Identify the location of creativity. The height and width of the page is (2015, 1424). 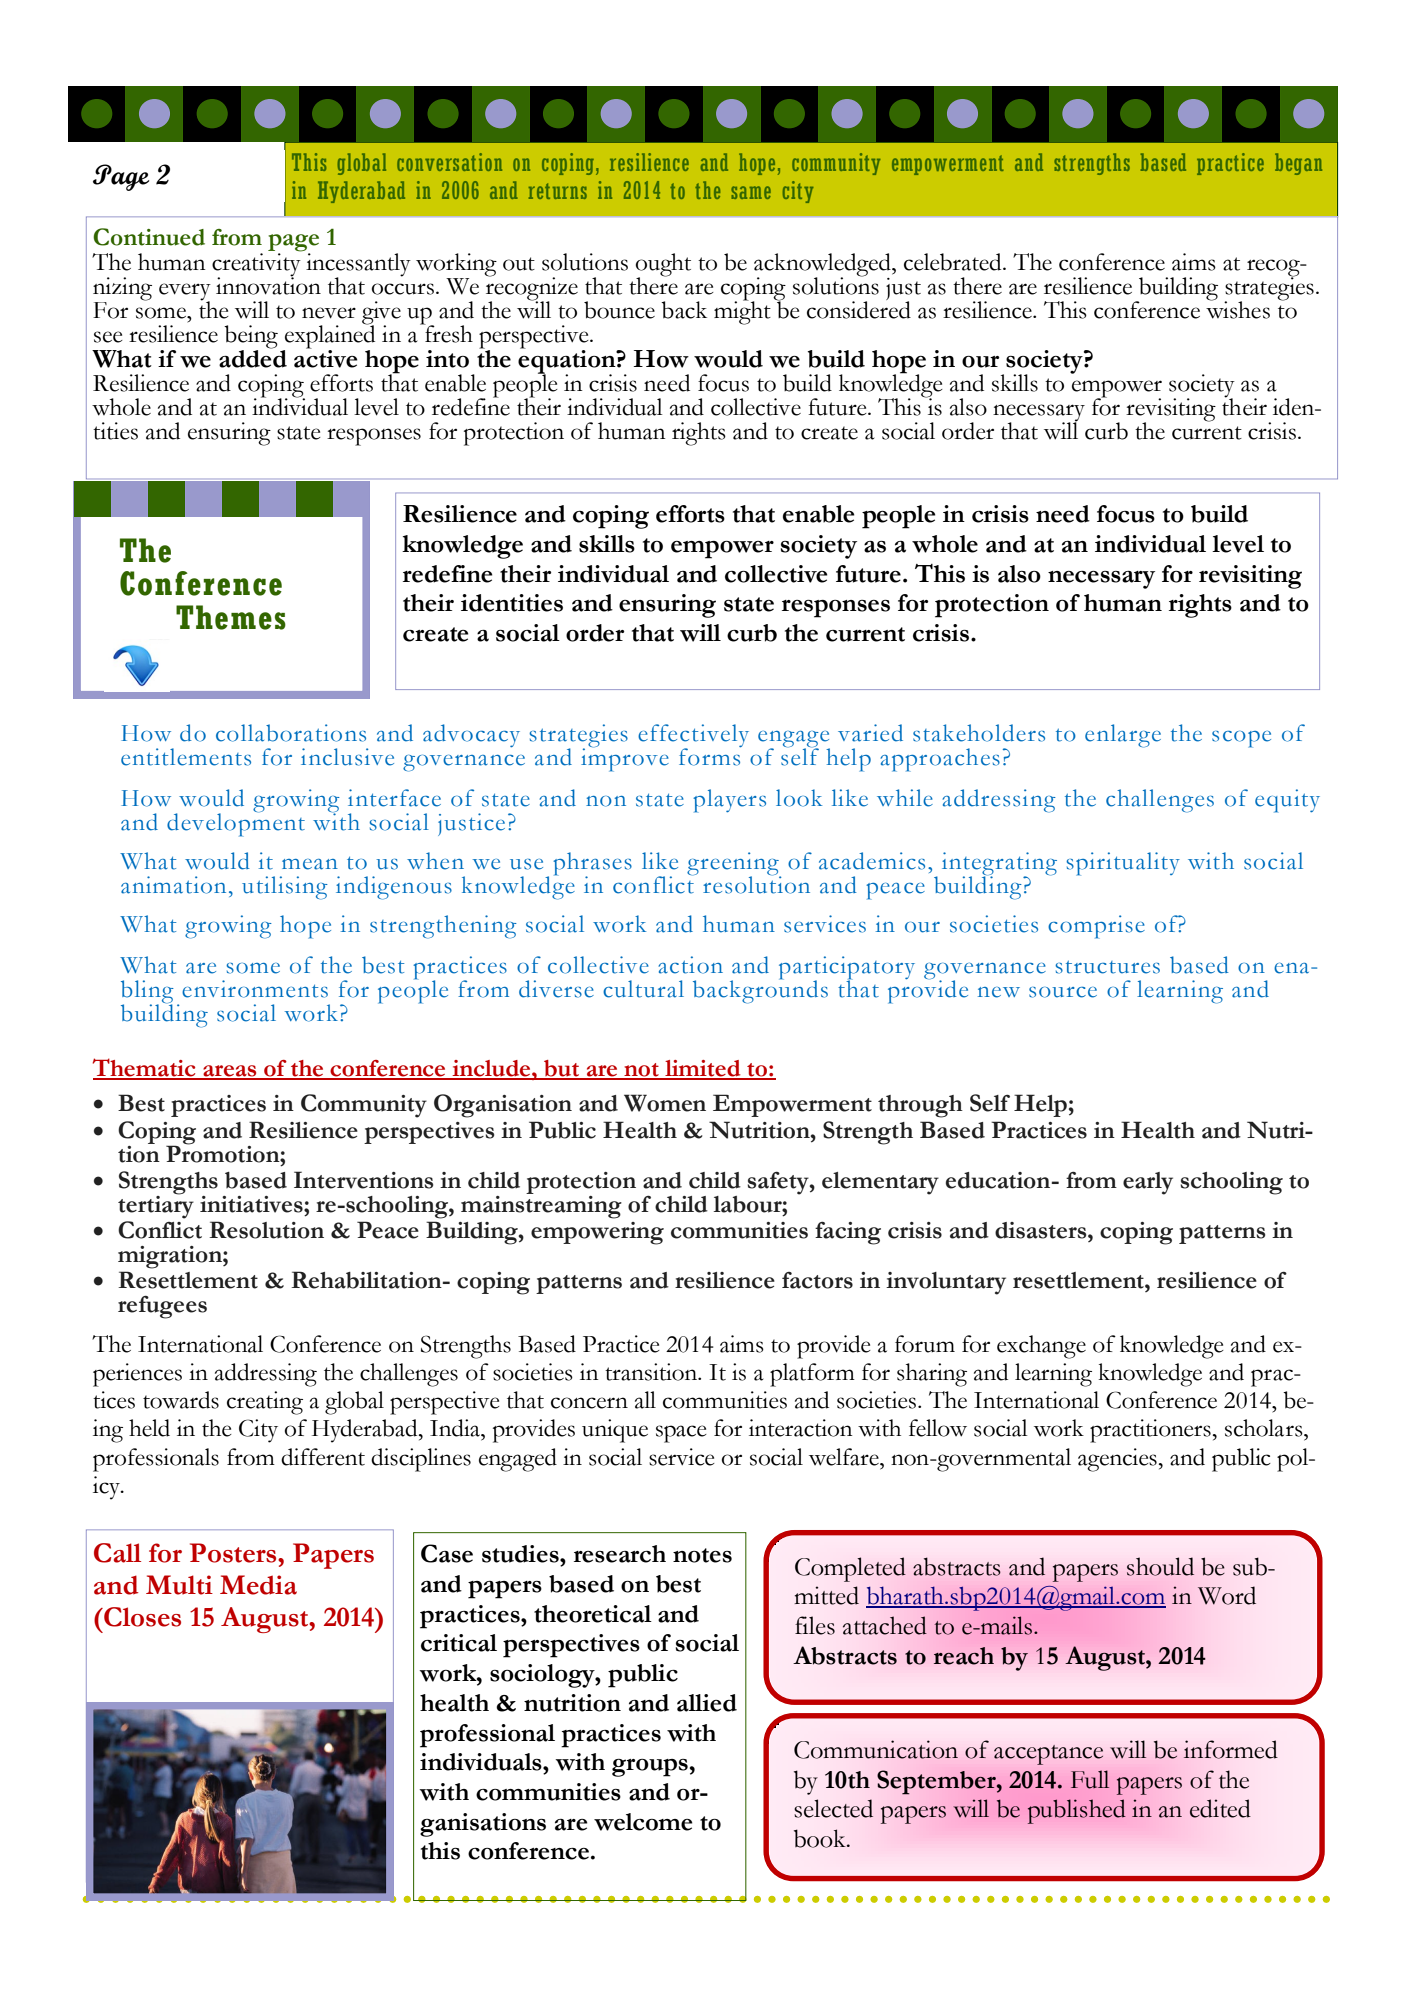
(257, 265).
